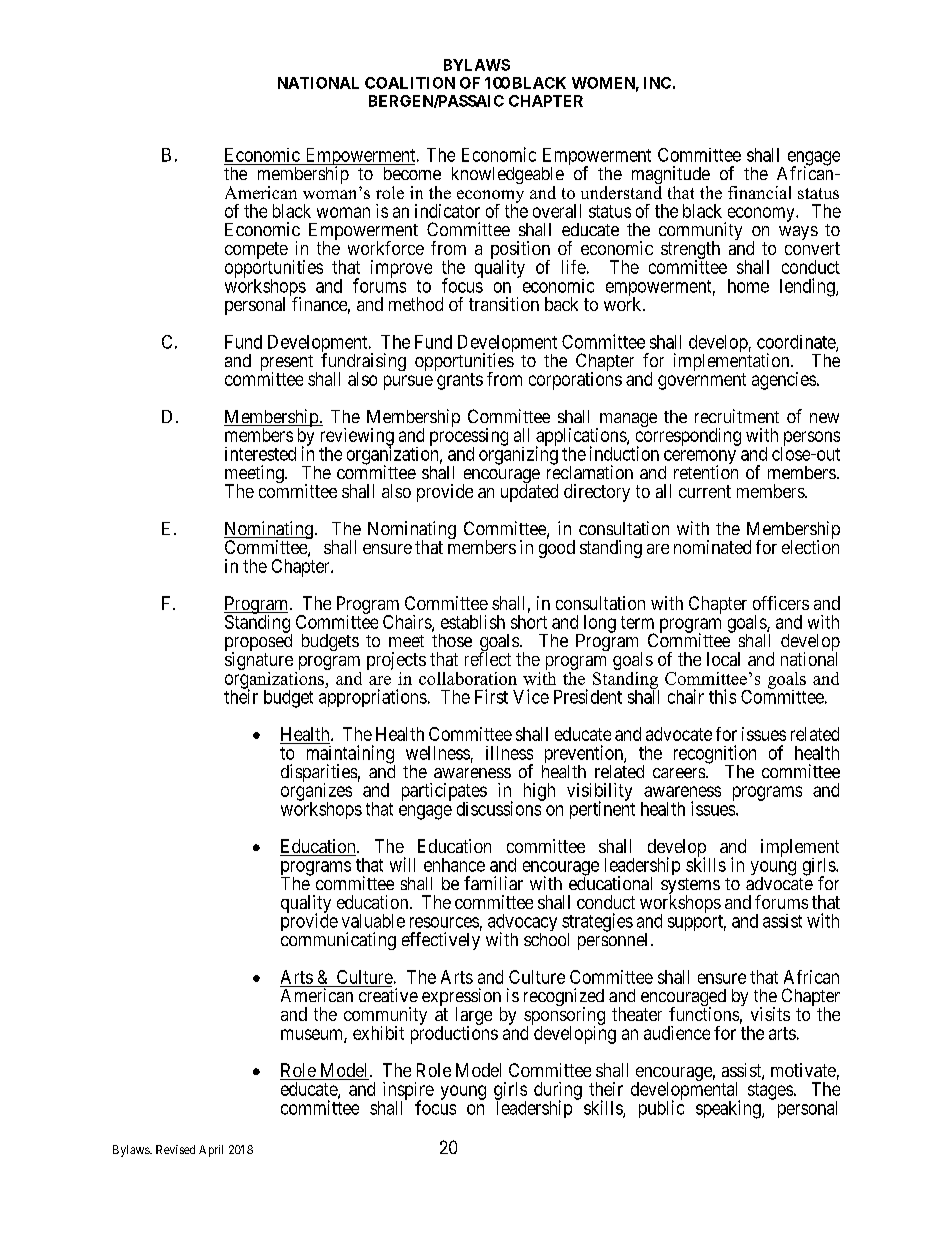  Describe the element at coordinates (759, 192) in the screenshot. I see `financial` at that location.
